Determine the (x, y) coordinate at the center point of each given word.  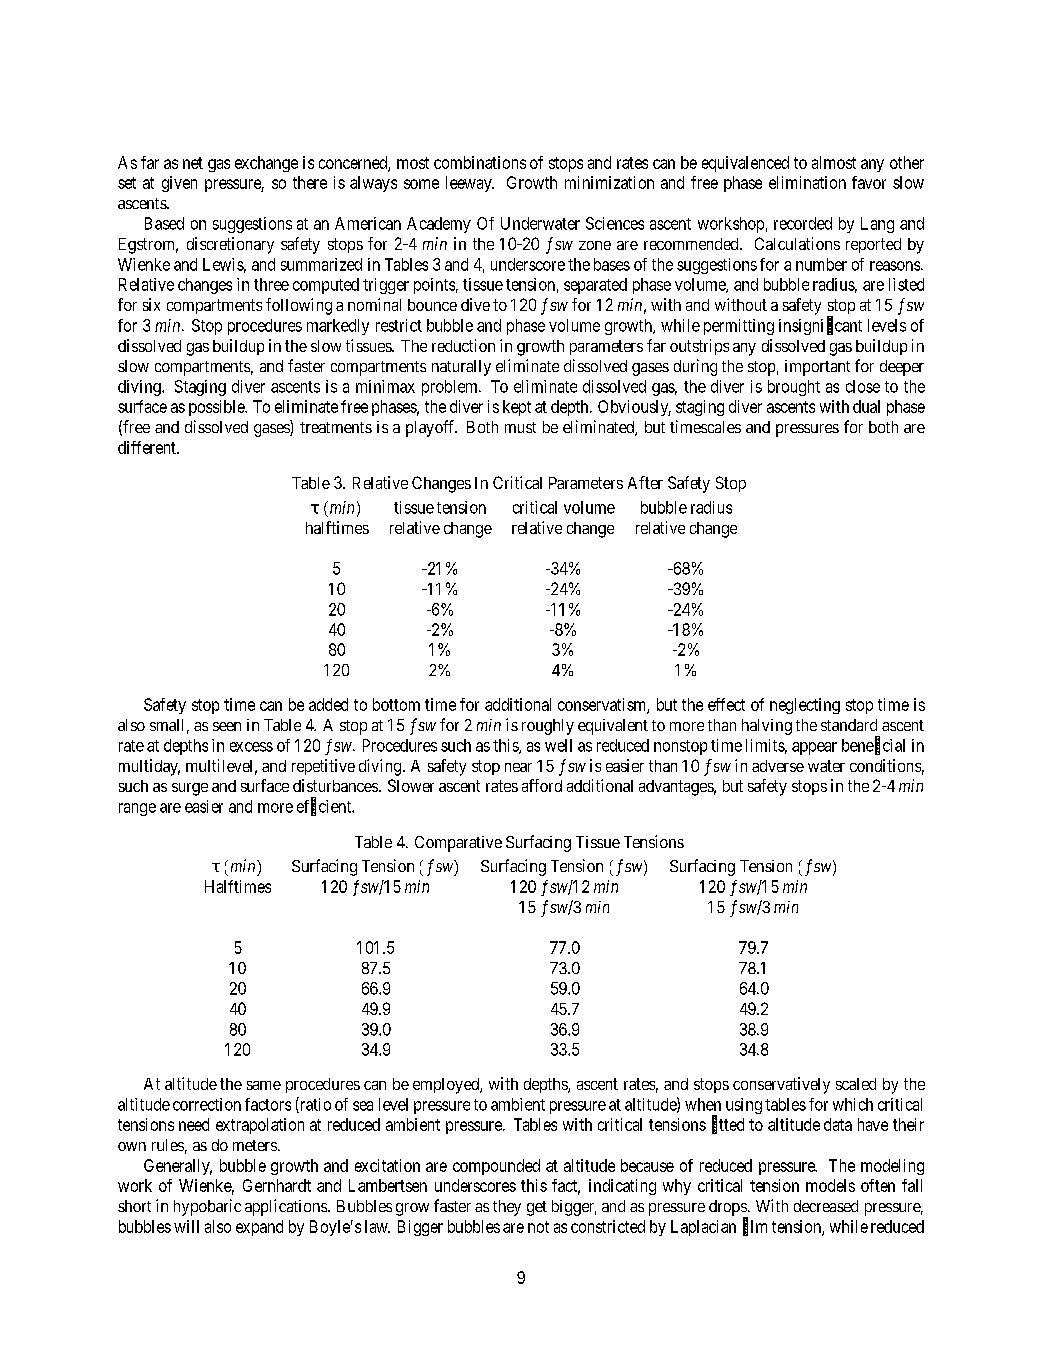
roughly (548, 727)
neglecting (805, 706)
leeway (470, 184)
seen (227, 726)
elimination (807, 182)
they (507, 1208)
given (179, 184)
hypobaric (207, 1207)
